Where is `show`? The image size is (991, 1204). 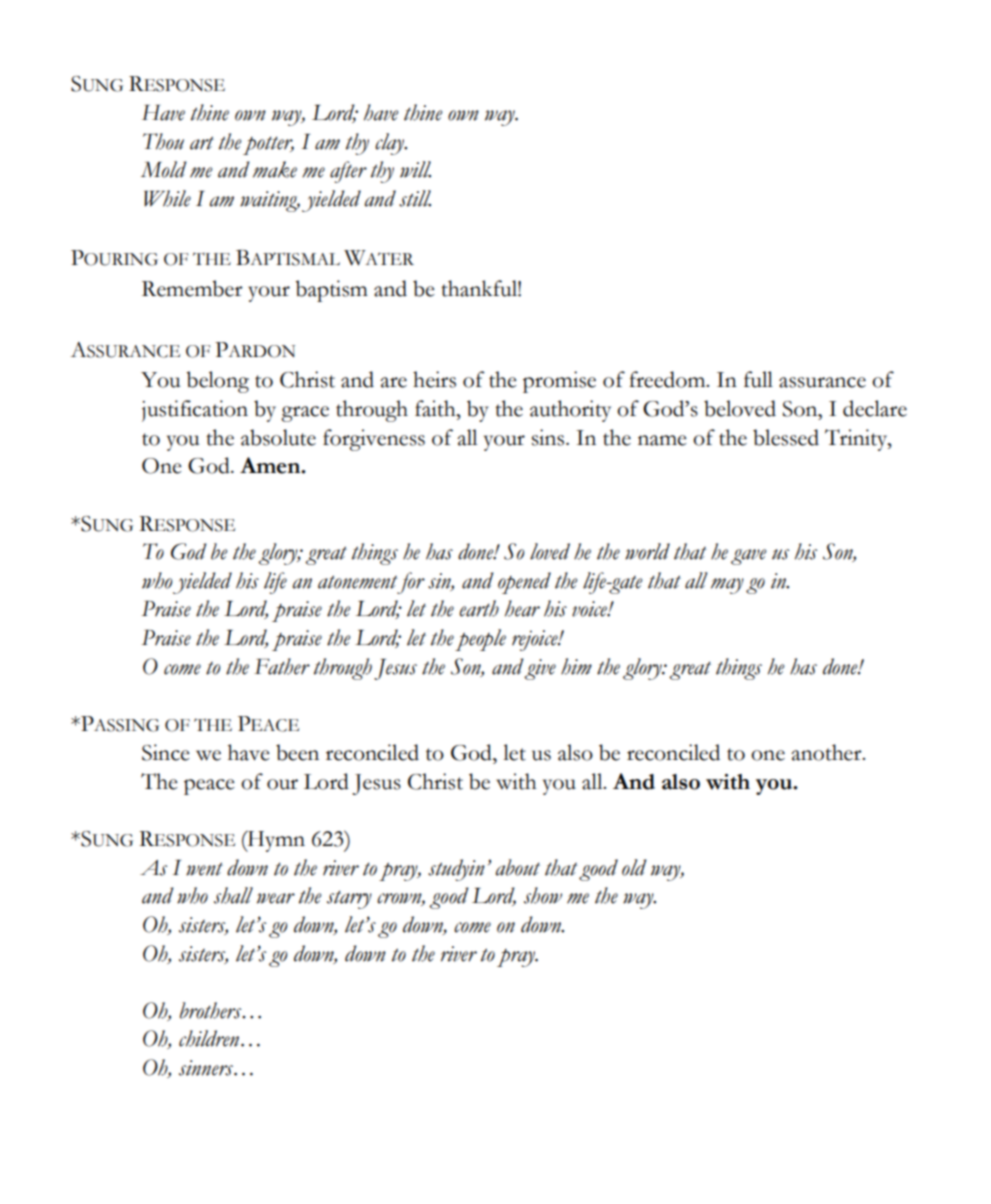 show is located at coordinates (543, 895).
